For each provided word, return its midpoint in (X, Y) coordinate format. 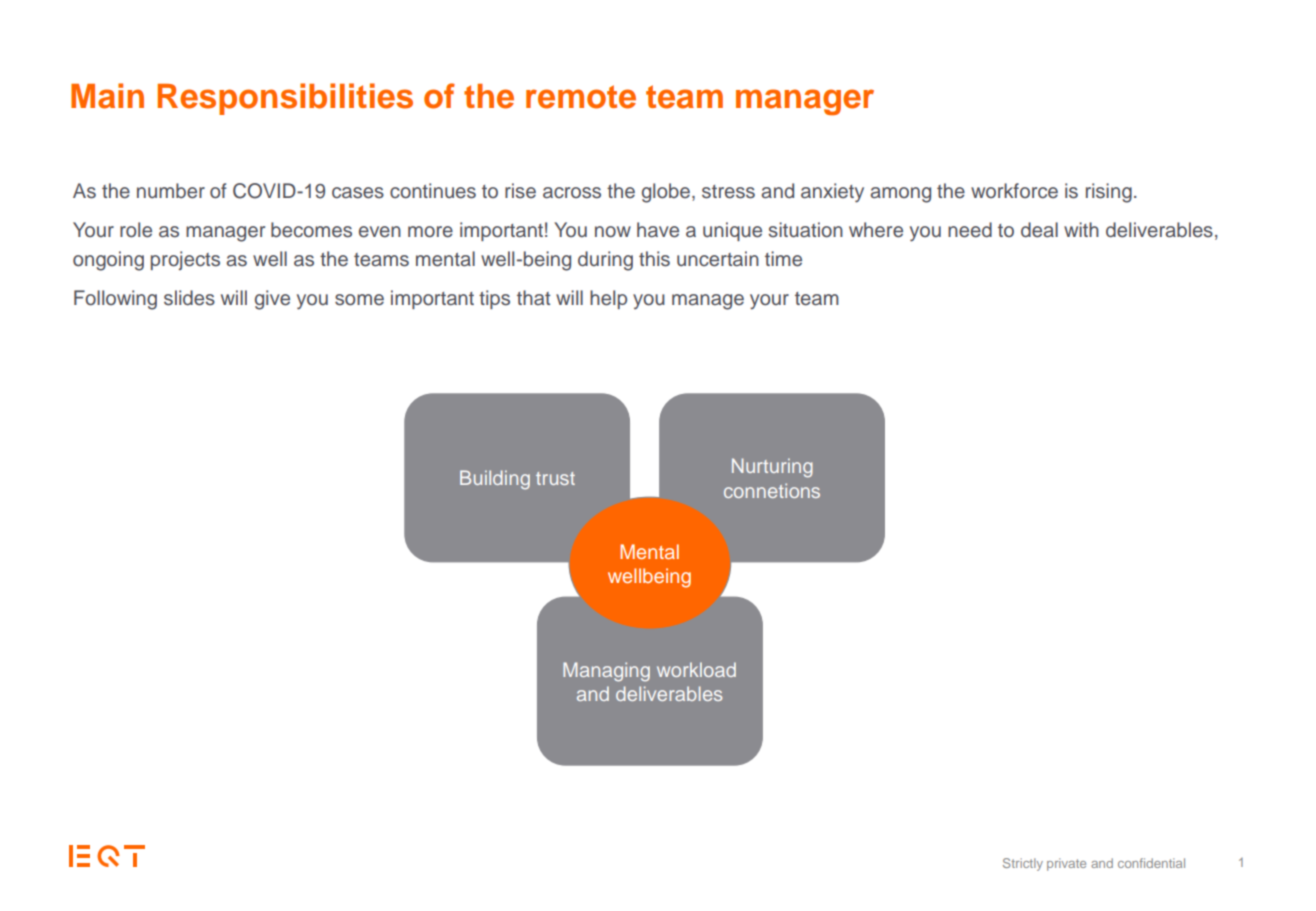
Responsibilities (285, 99)
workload (696, 669)
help (608, 299)
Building (495, 480)
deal (1039, 230)
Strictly (1023, 864)
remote (581, 97)
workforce (1014, 191)
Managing (606, 672)
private (1066, 864)
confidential (1151, 863)
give (272, 300)
